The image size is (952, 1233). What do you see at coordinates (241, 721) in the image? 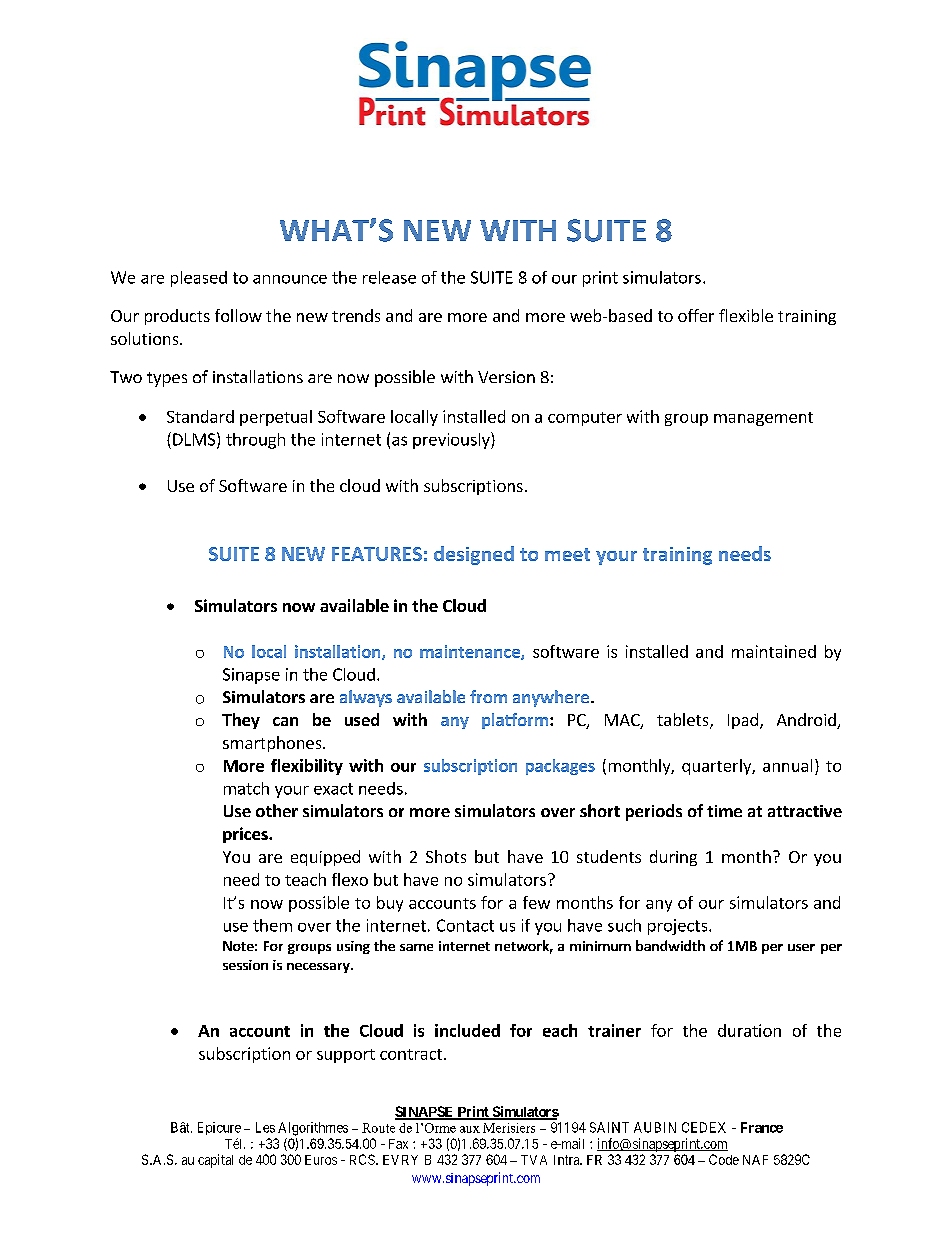
I see `They` at bounding box center [241, 721].
